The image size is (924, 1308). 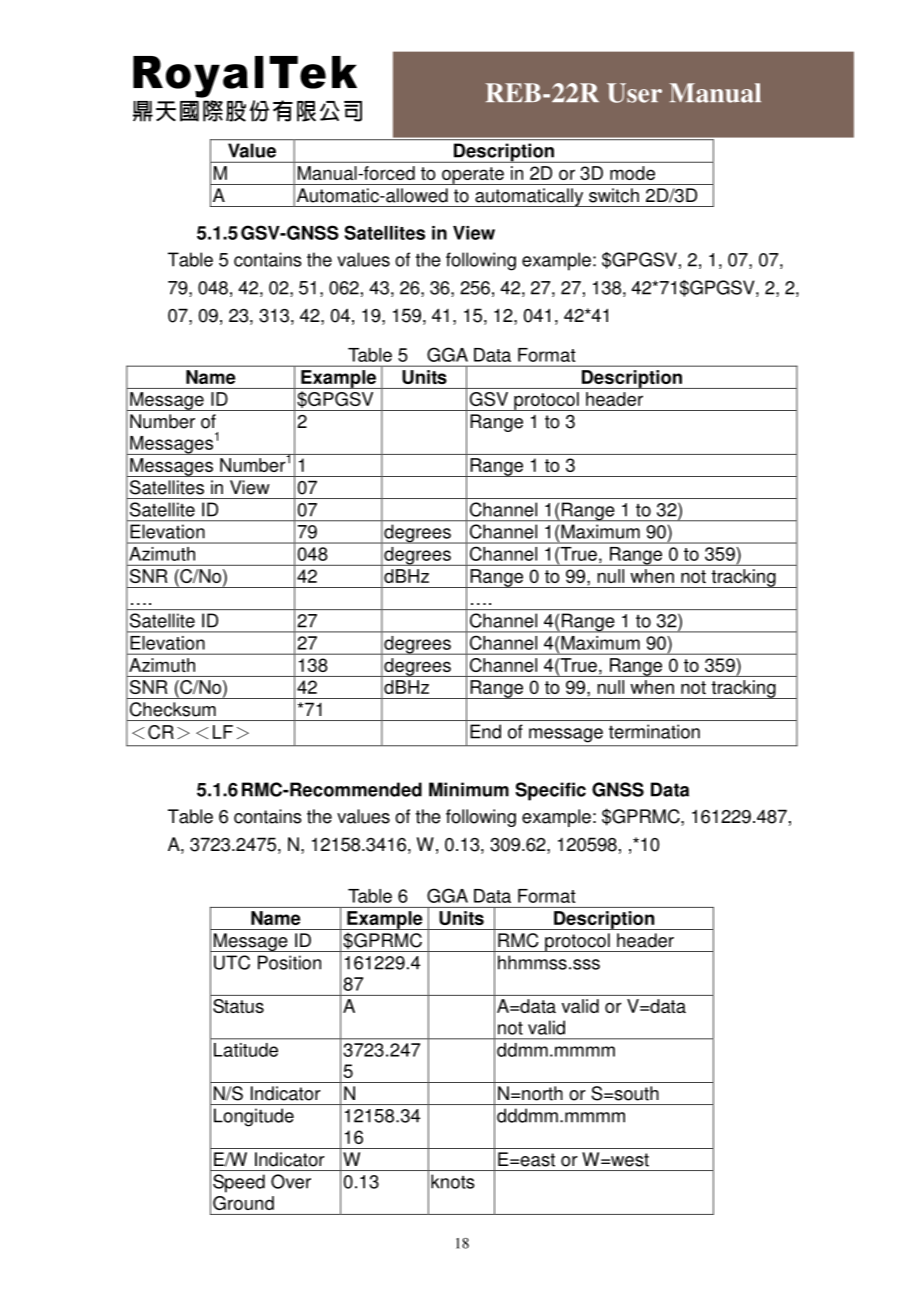 I want to click on knots, so click(x=453, y=1181).
